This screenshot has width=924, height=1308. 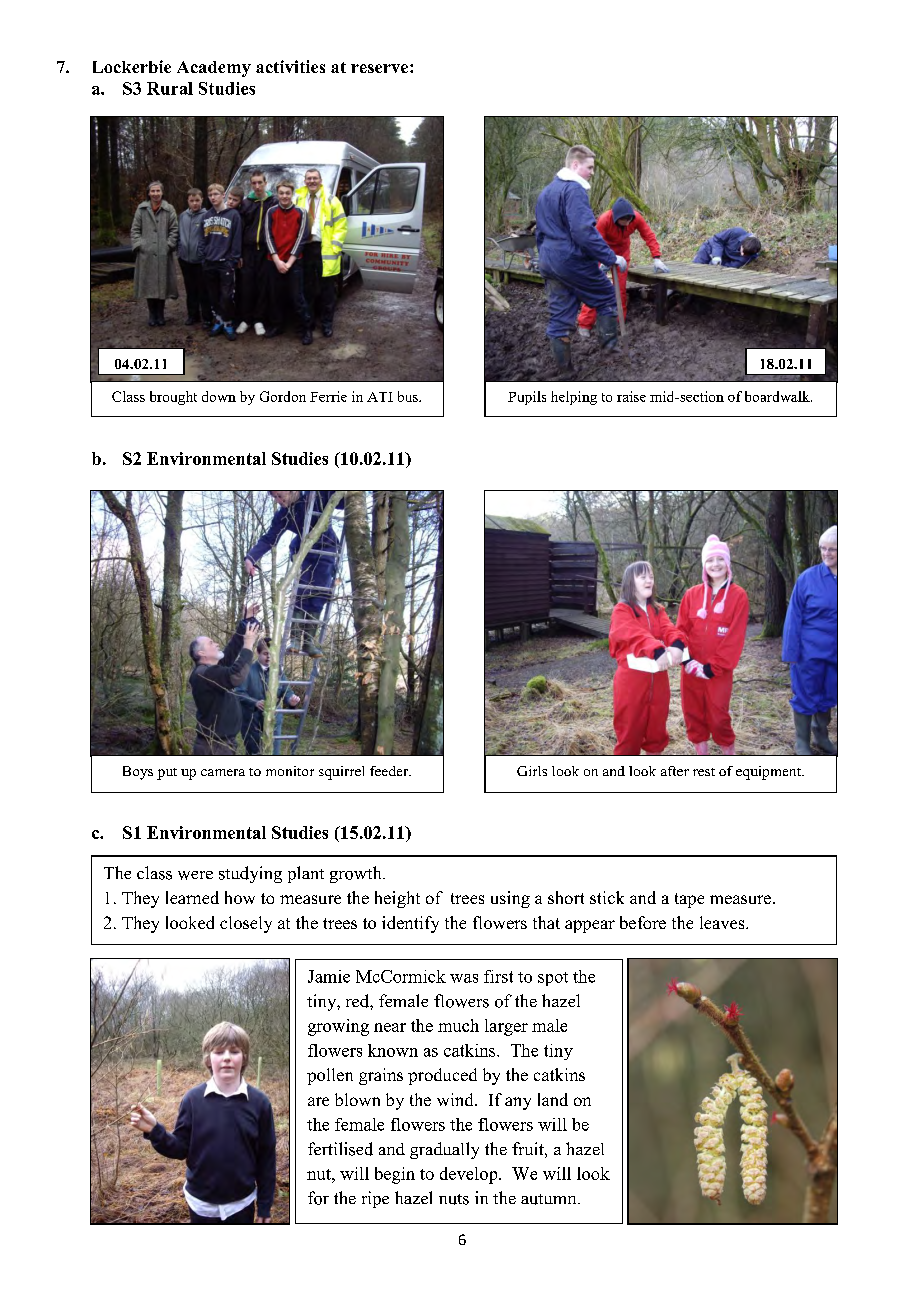 What do you see at coordinates (631, 396) in the screenshot?
I see `raise` at bounding box center [631, 396].
